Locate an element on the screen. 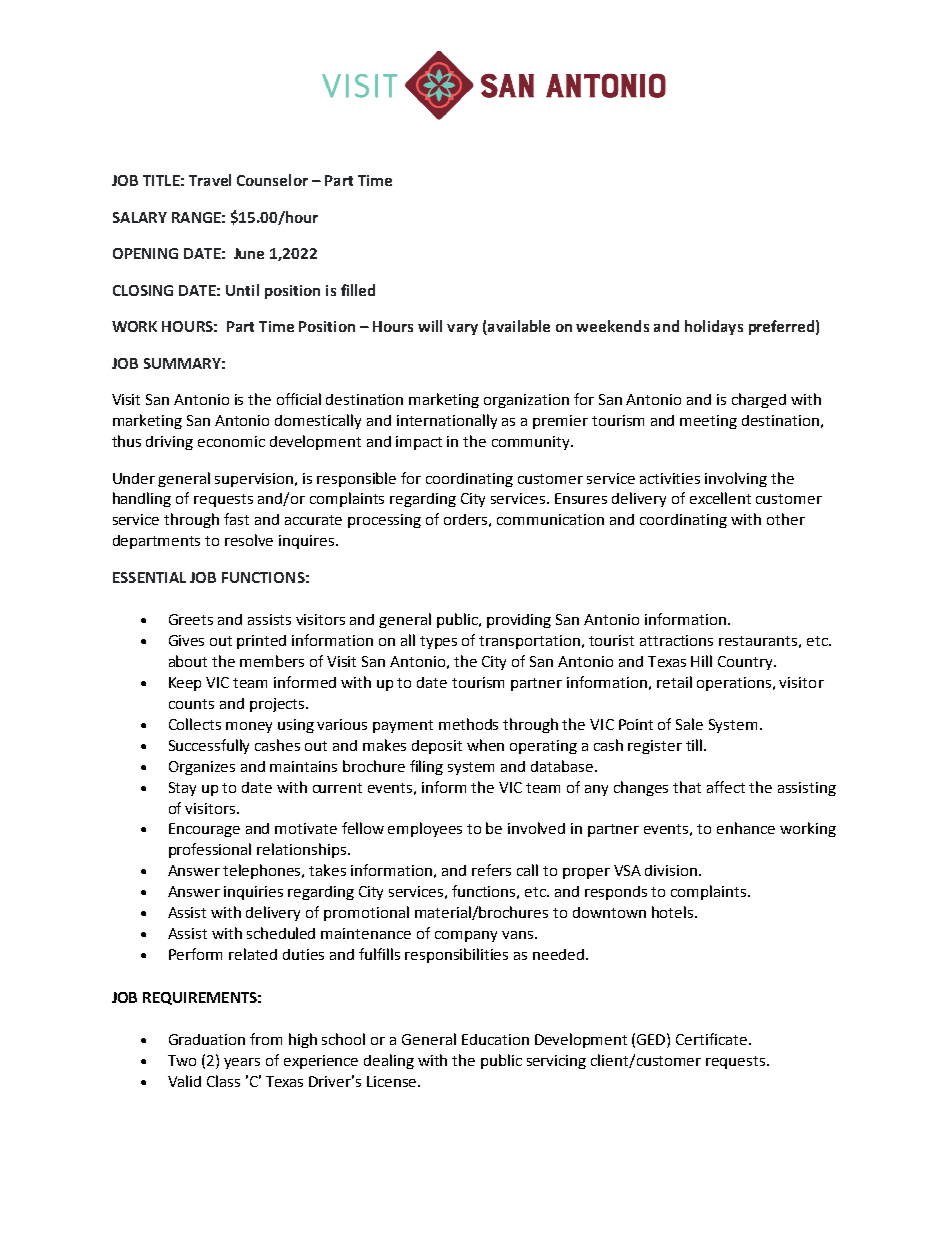  Certificate is located at coordinates (713, 1039).
